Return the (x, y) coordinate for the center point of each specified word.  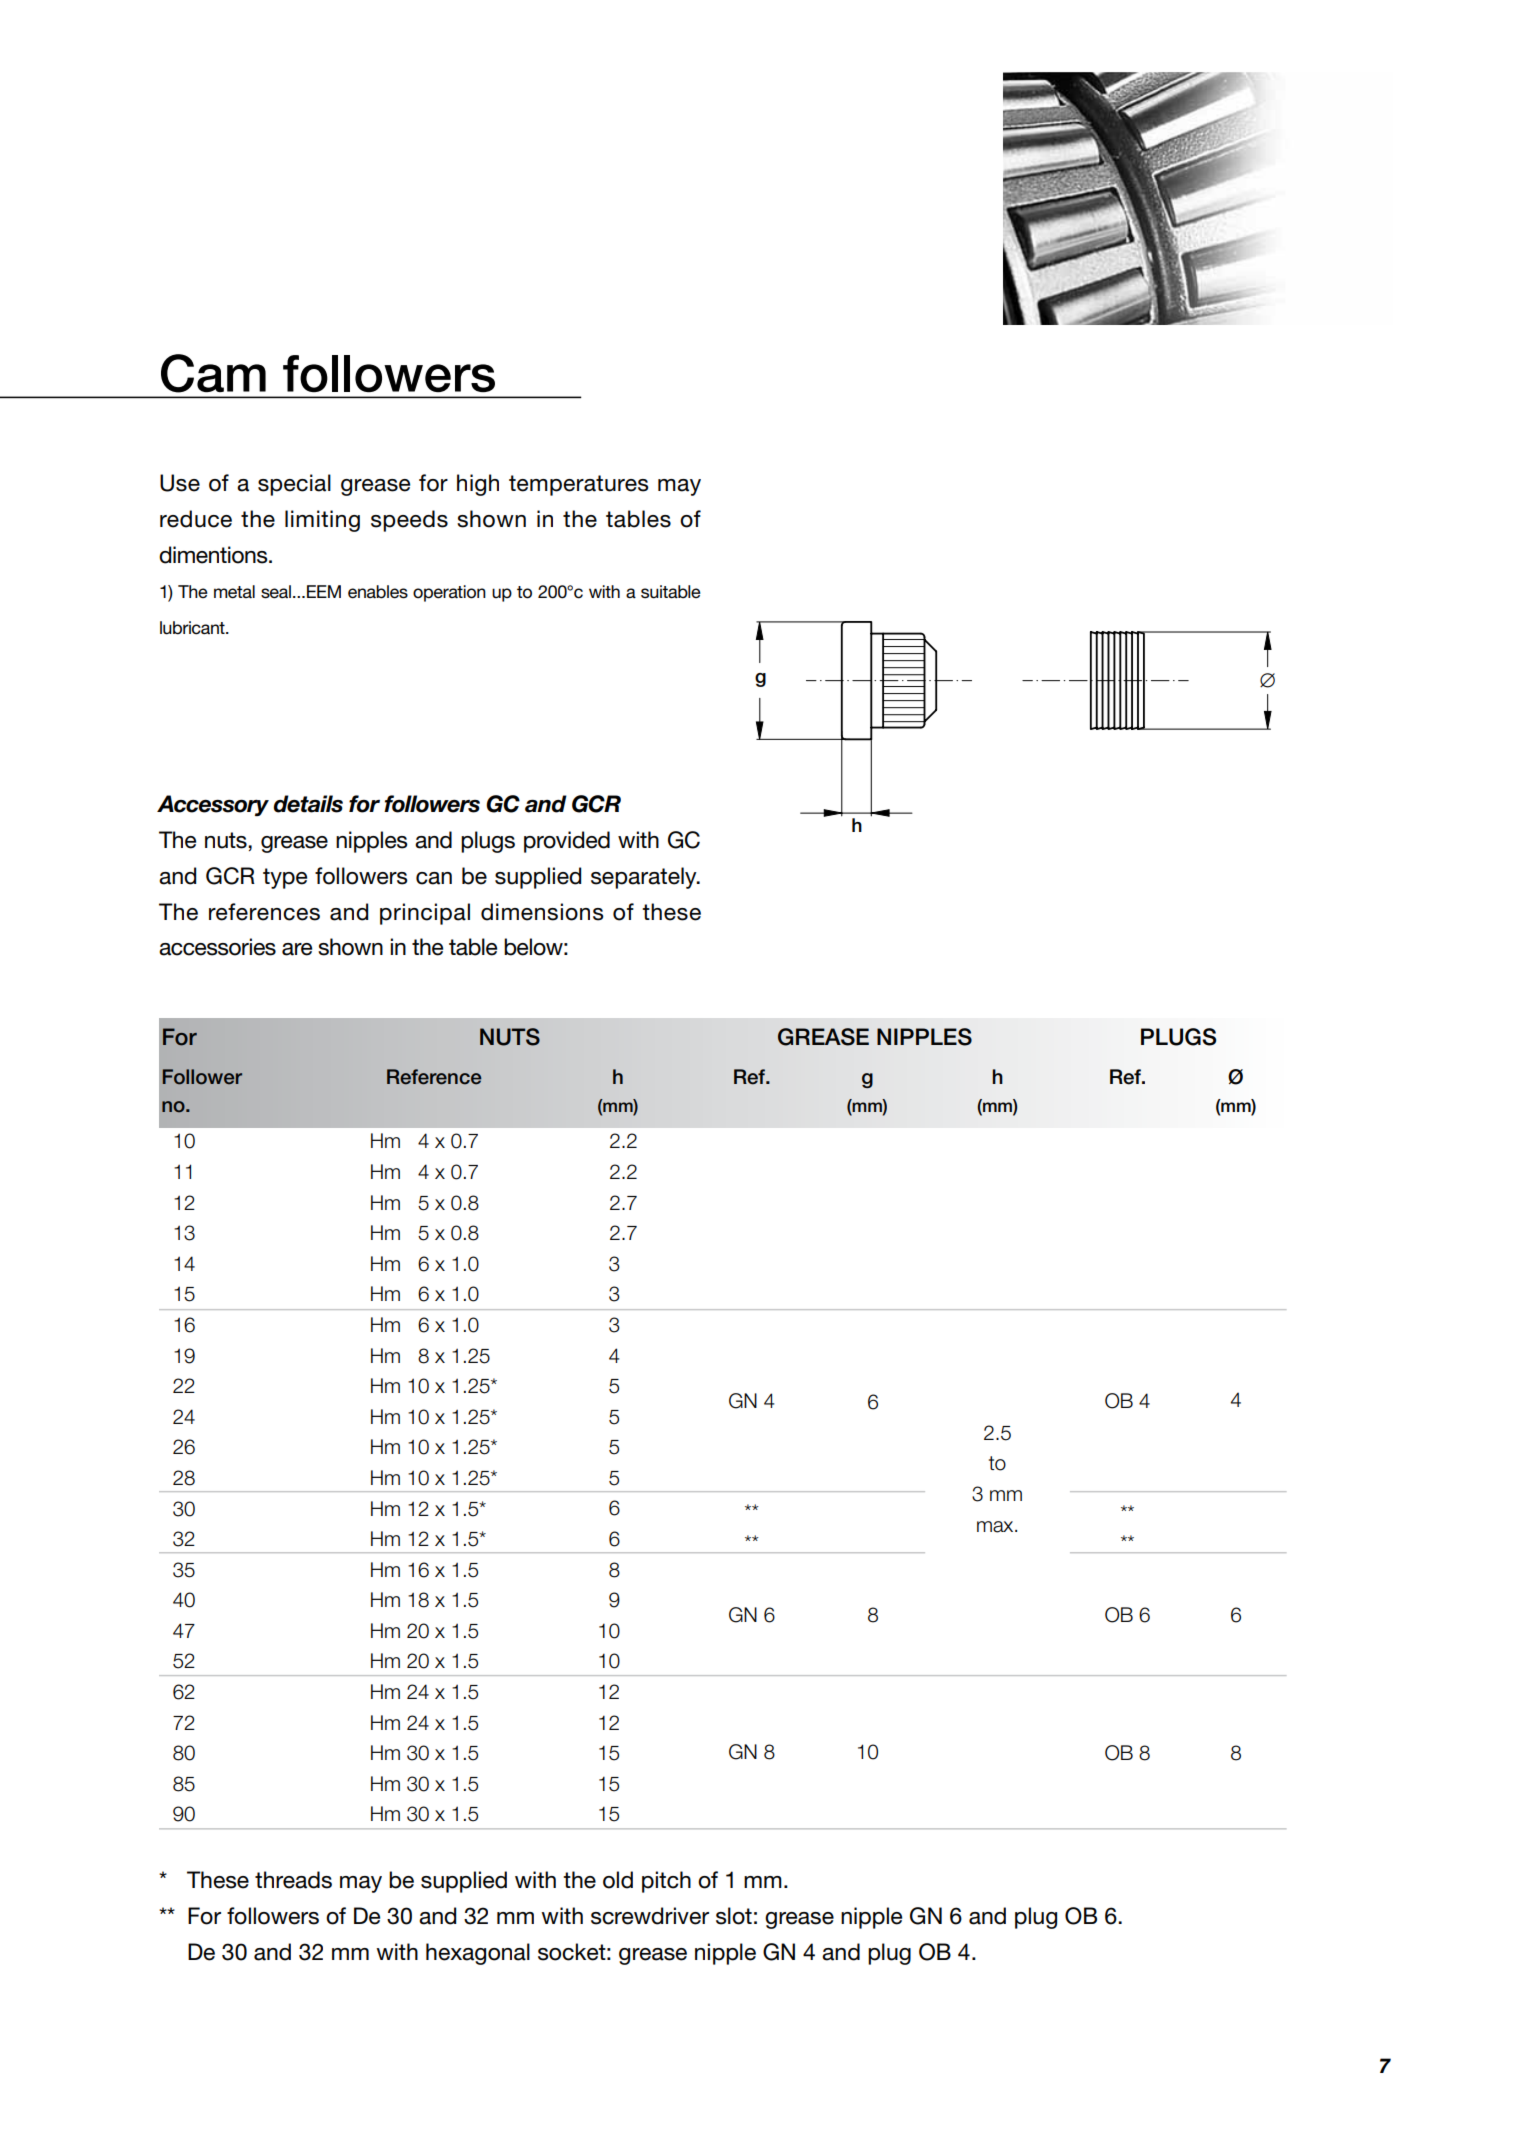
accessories (217, 947)
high (478, 485)
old (618, 1880)
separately (645, 878)
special (294, 485)
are (297, 949)
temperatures (579, 485)
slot (734, 1916)
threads (293, 1880)
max (996, 1527)
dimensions (542, 912)
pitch (666, 1882)
